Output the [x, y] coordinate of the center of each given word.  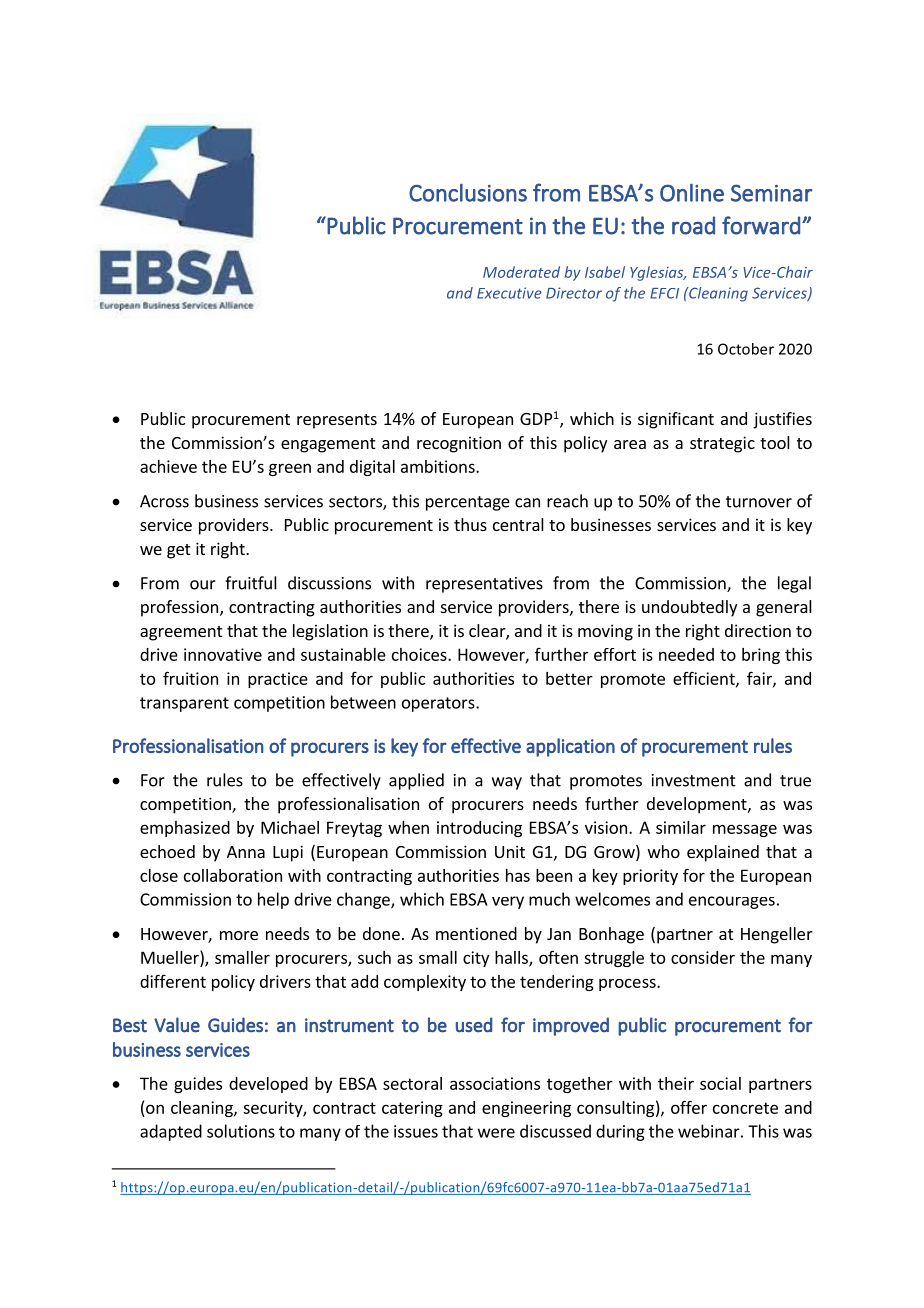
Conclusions [468, 192]
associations [495, 1083]
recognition [459, 444]
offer [689, 1107]
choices [420, 654]
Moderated [521, 272]
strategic [722, 444]
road [693, 225]
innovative [223, 654]
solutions [241, 1131]
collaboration [233, 875]
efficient [705, 679]
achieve [168, 466]
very [508, 902]
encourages [732, 902]
